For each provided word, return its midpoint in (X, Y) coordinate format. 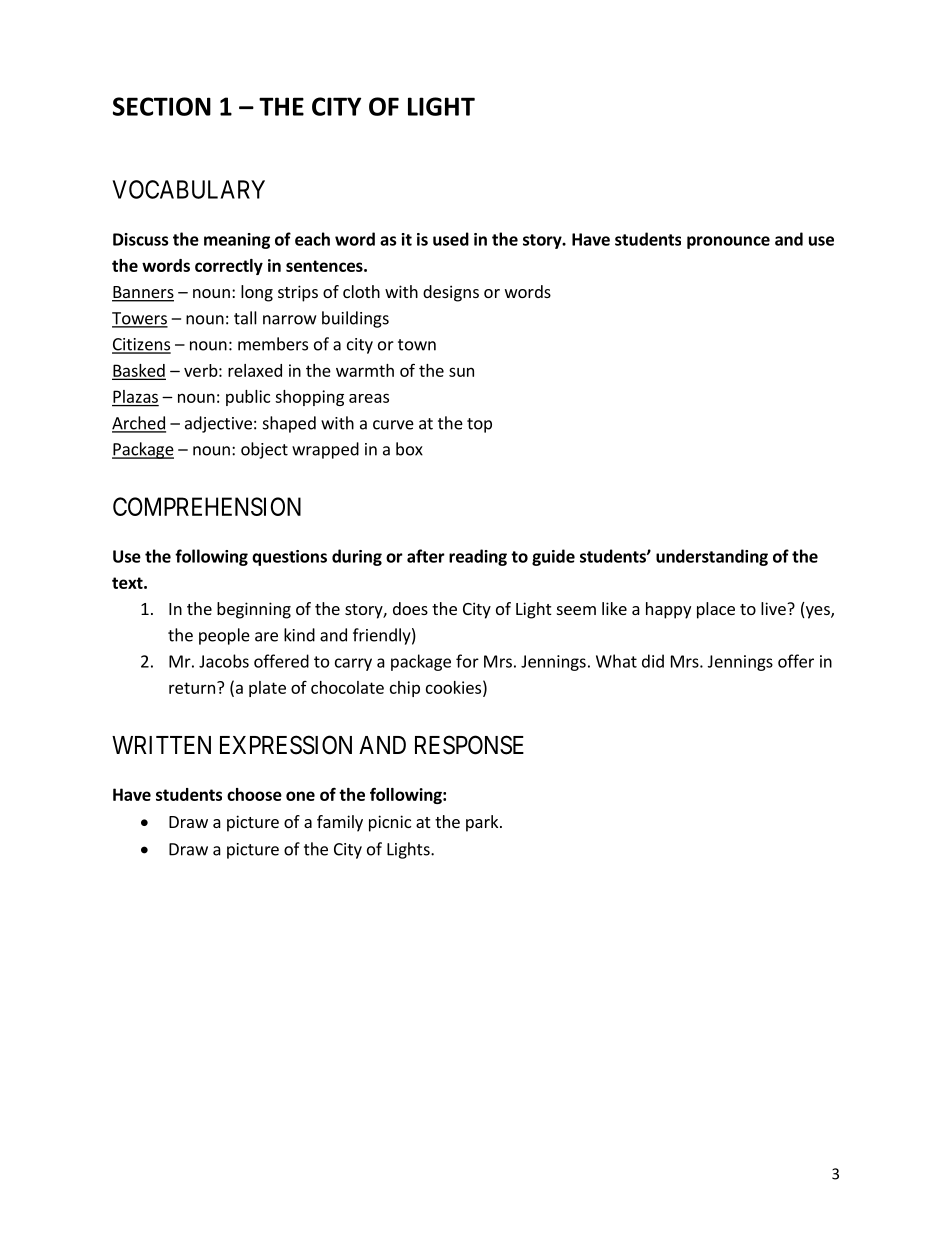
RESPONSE (469, 745)
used (451, 239)
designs (451, 293)
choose (254, 794)
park (483, 823)
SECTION (162, 106)
